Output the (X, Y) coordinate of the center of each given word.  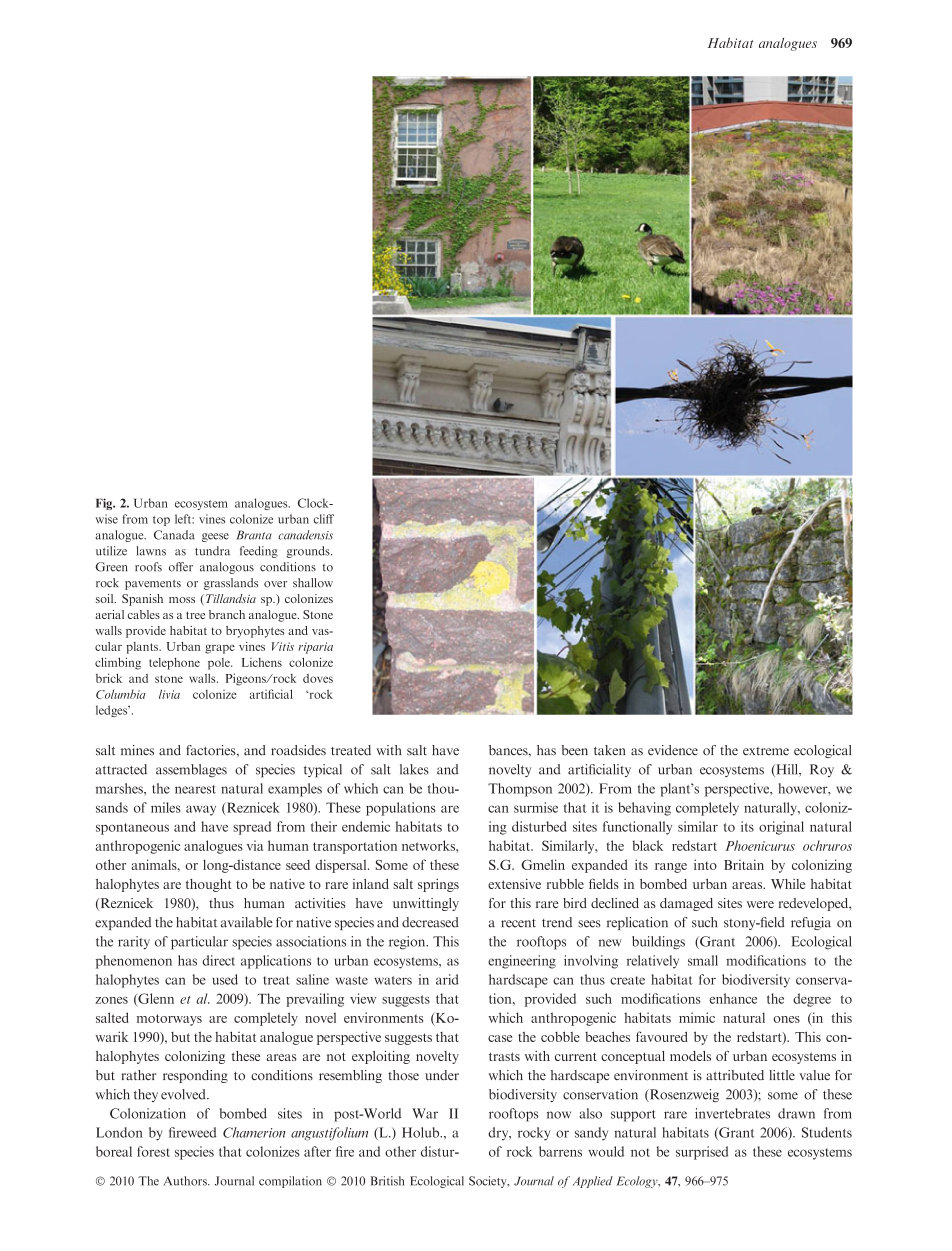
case (500, 1038)
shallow (313, 583)
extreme (766, 751)
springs (438, 885)
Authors (186, 1181)
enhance (733, 998)
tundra (212, 551)
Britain (744, 864)
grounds (309, 552)
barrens (560, 1151)
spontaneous (132, 829)
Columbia (121, 694)
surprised (702, 1153)
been (575, 750)
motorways (169, 1020)
